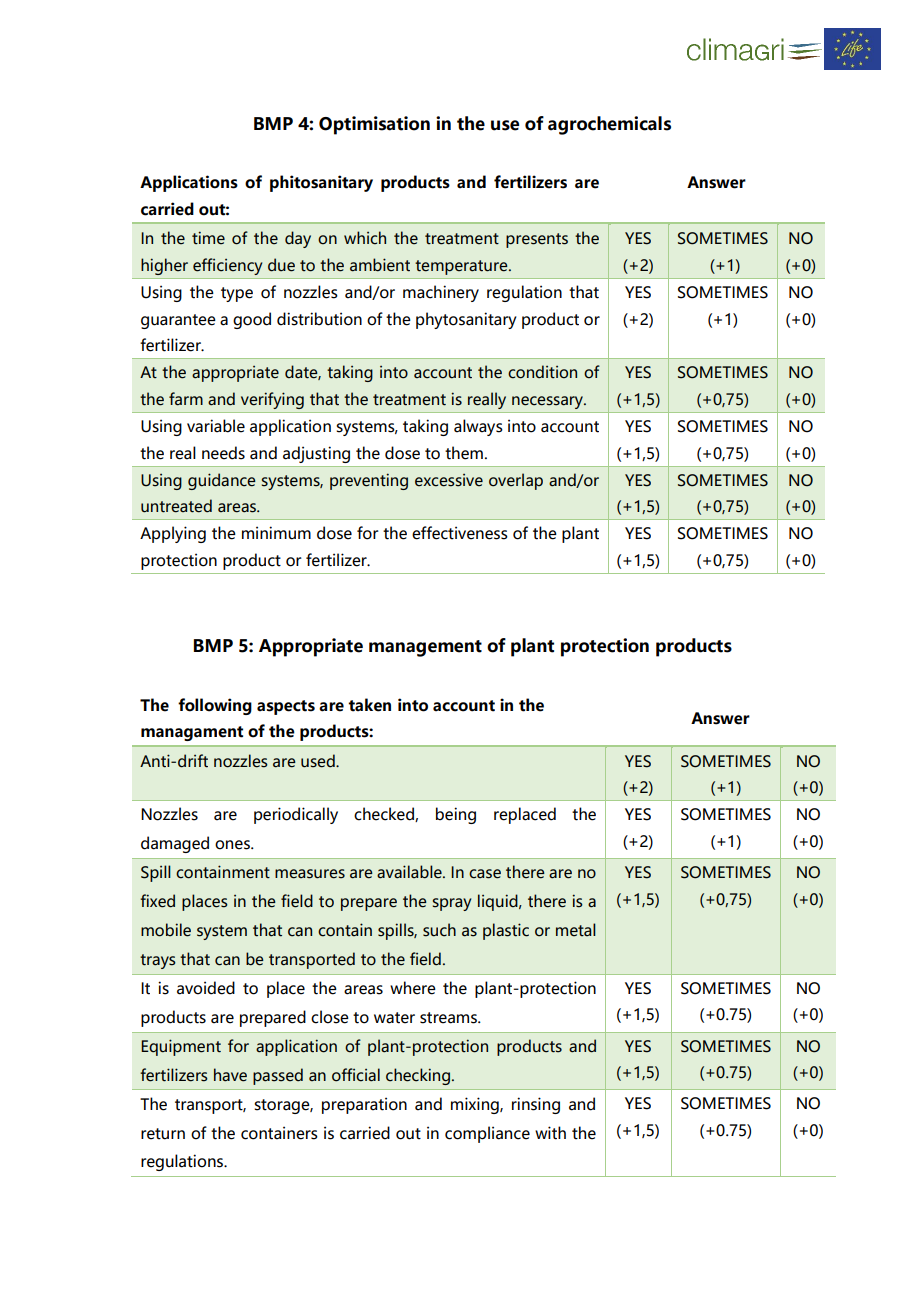  What do you see at coordinates (609, 125) in the screenshot?
I see `agrochemicals` at bounding box center [609, 125].
